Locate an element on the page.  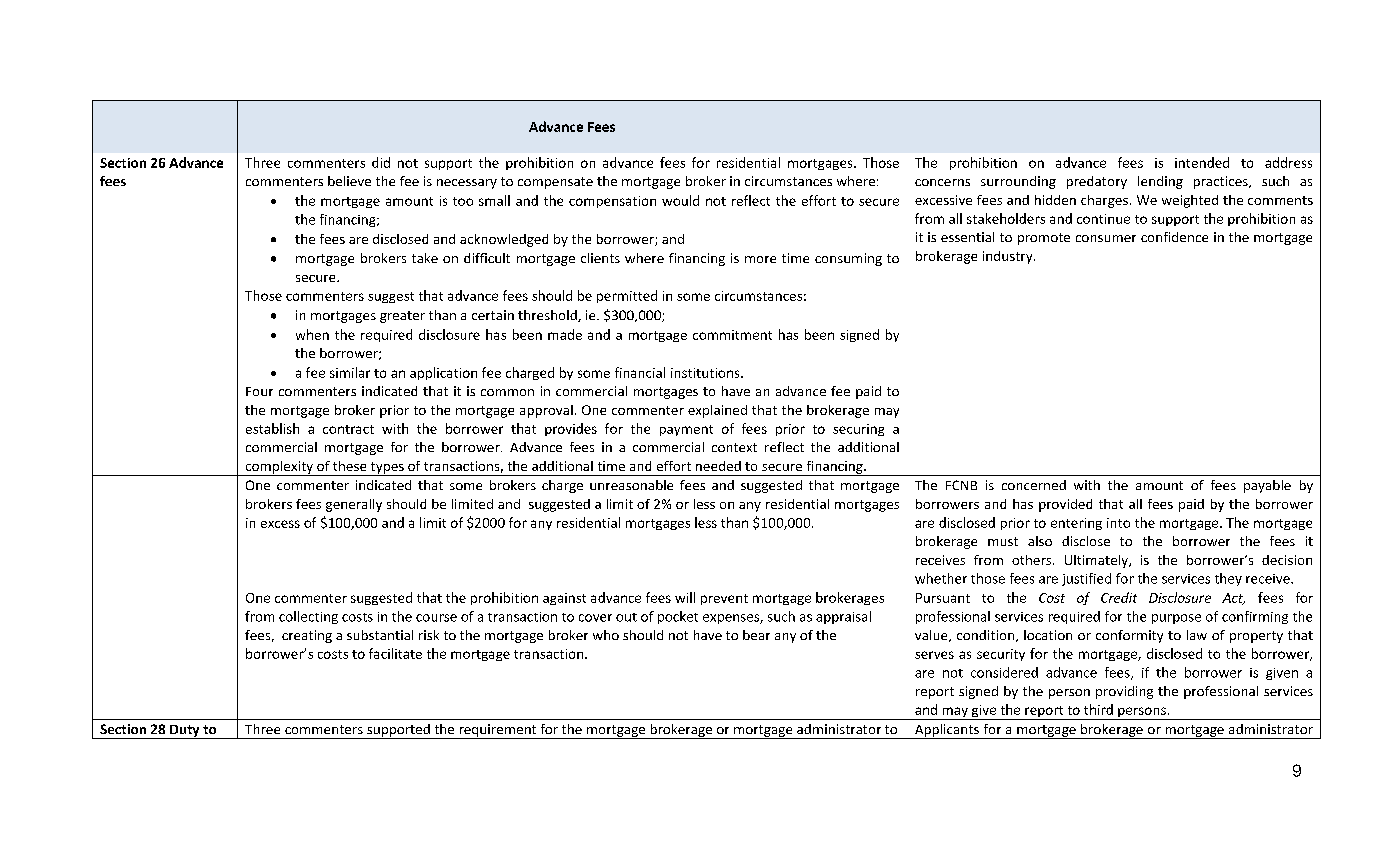
Duty is located at coordinates (185, 732).
